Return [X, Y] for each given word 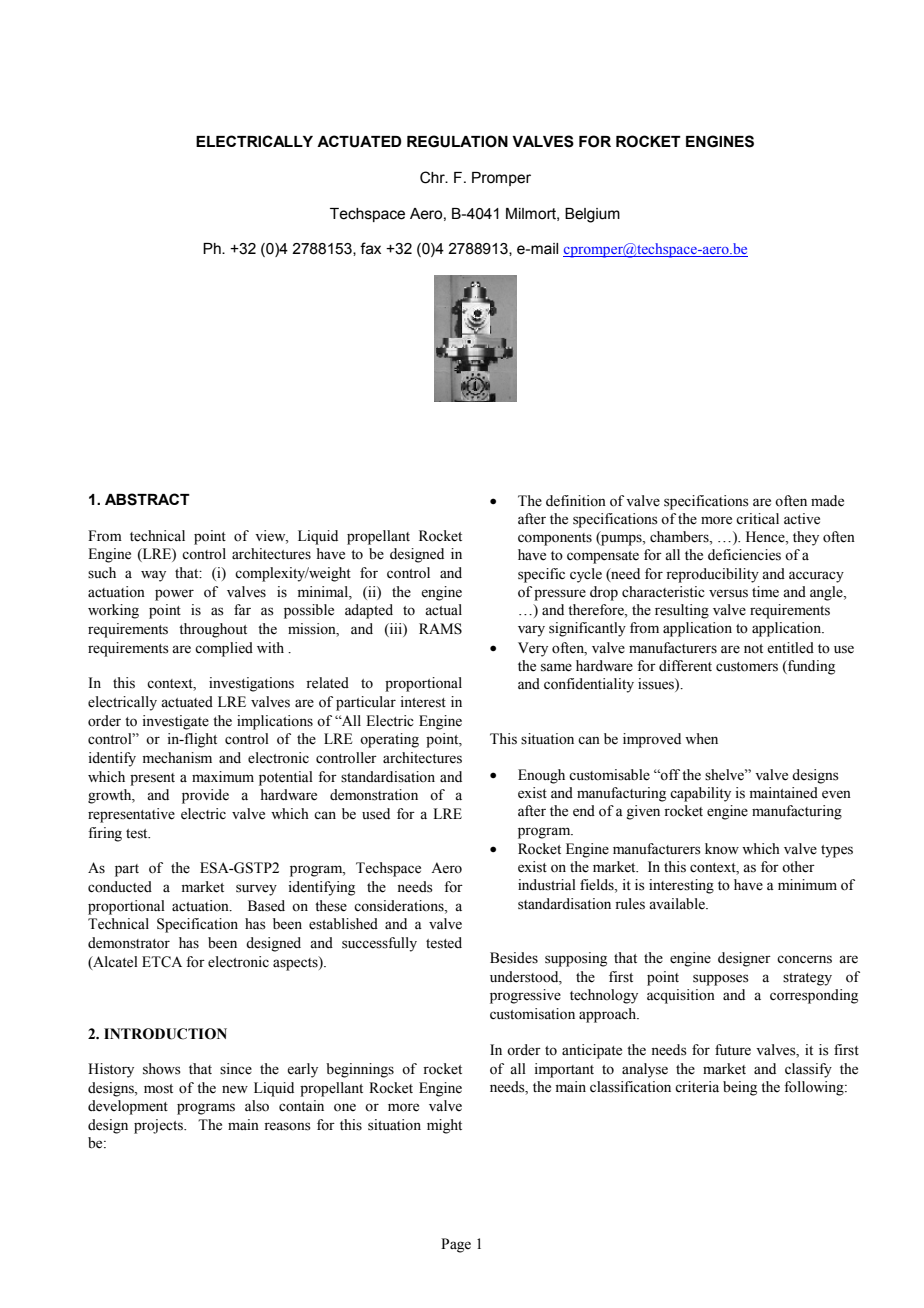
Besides [514, 958]
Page [456, 1245]
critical [757, 518]
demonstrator [129, 943]
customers [747, 667]
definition [576, 501]
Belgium [592, 215]
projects [159, 1126]
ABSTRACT [147, 499]
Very [533, 649]
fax [370, 248]
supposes [721, 980]
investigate [175, 722]
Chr [433, 177]
